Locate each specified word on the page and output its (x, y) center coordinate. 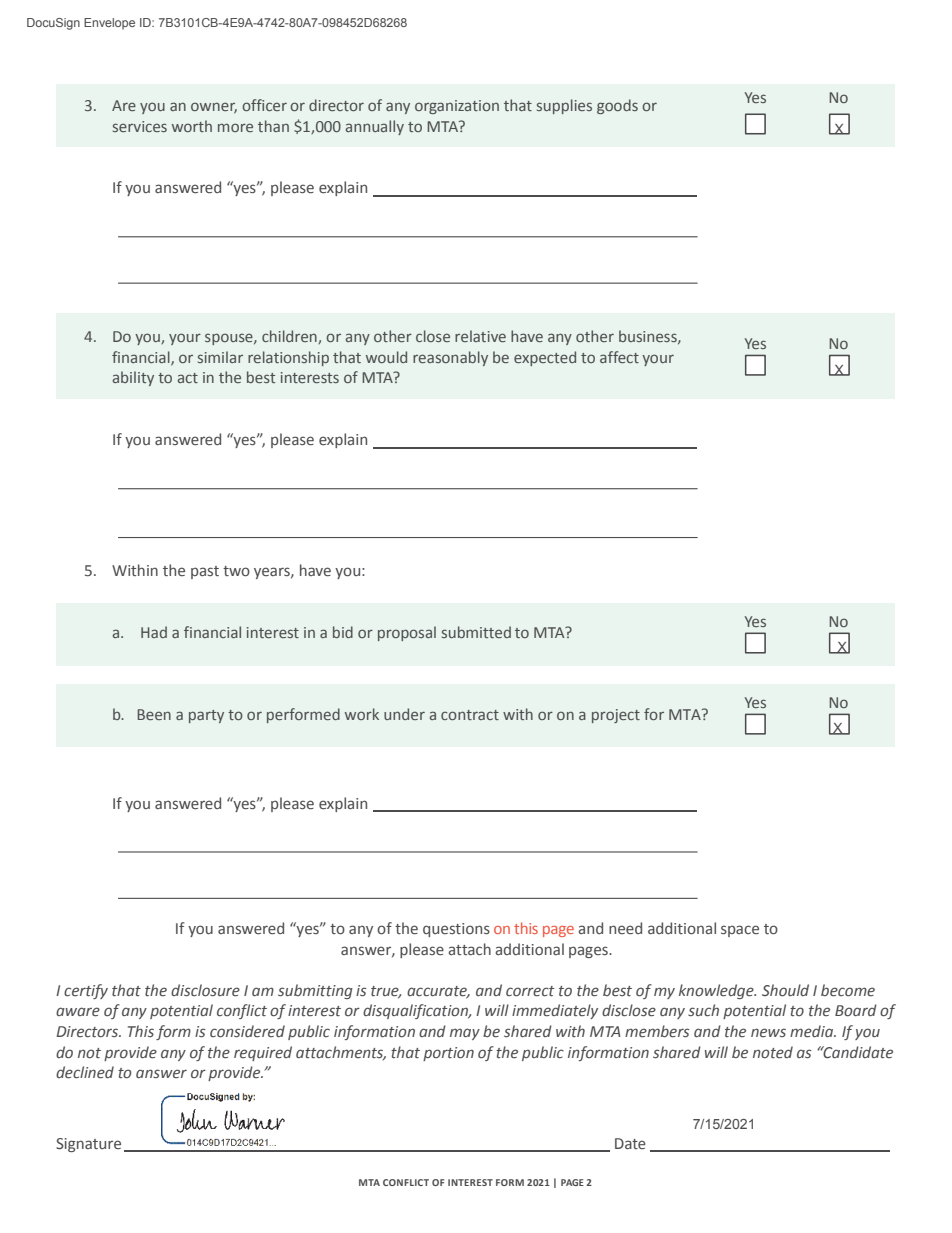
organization (457, 107)
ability (133, 378)
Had (154, 632)
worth (192, 126)
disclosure (205, 990)
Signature (88, 1145)
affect (619, 357)
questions (456, 930)
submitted (476, 632)
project (616, 716)
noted (773, 1052)
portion (448, 1054)
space (740, 931)
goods (617, 106)
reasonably (450, 358)
